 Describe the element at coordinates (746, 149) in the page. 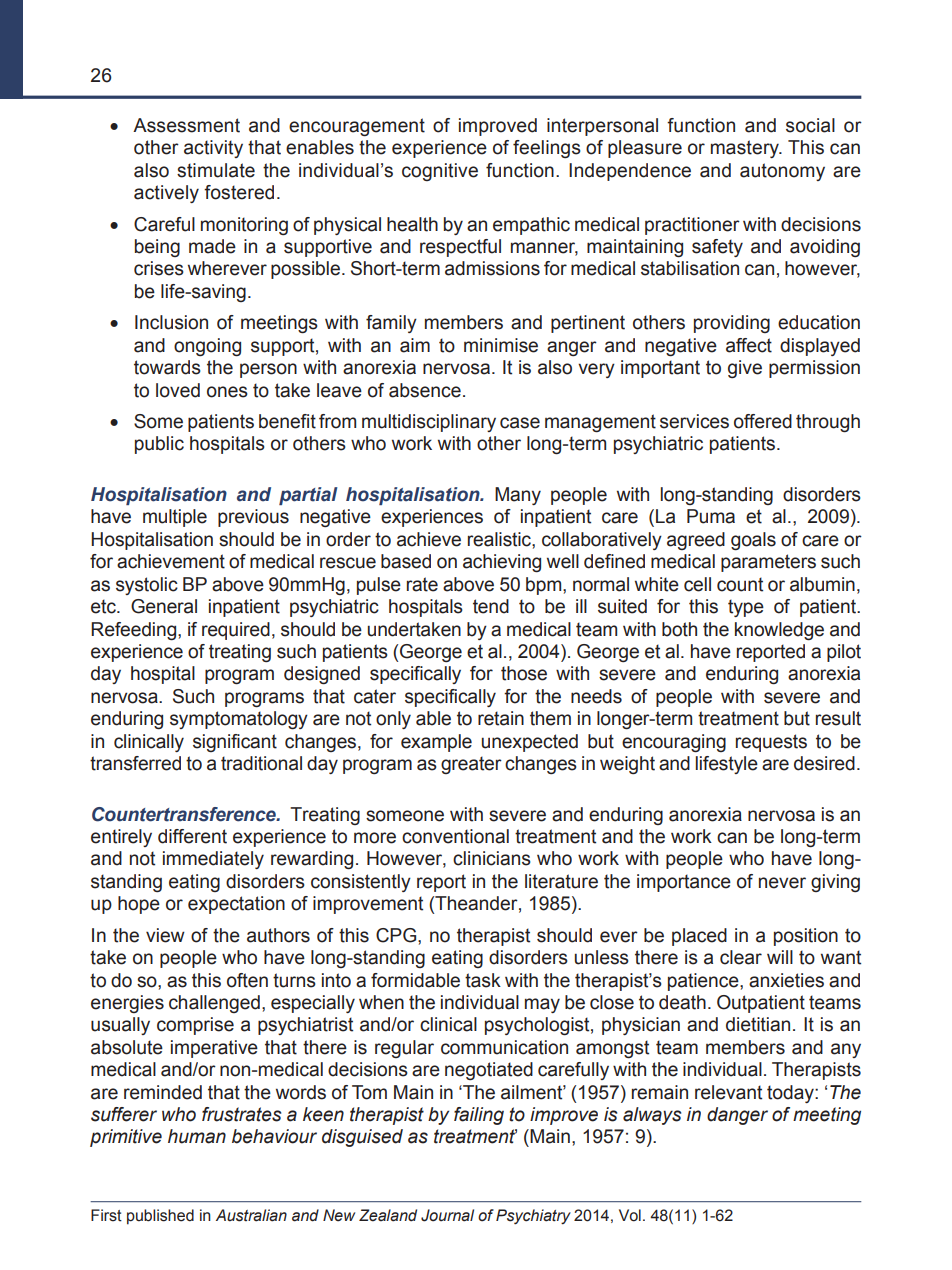

I see `mastery` at that location.
